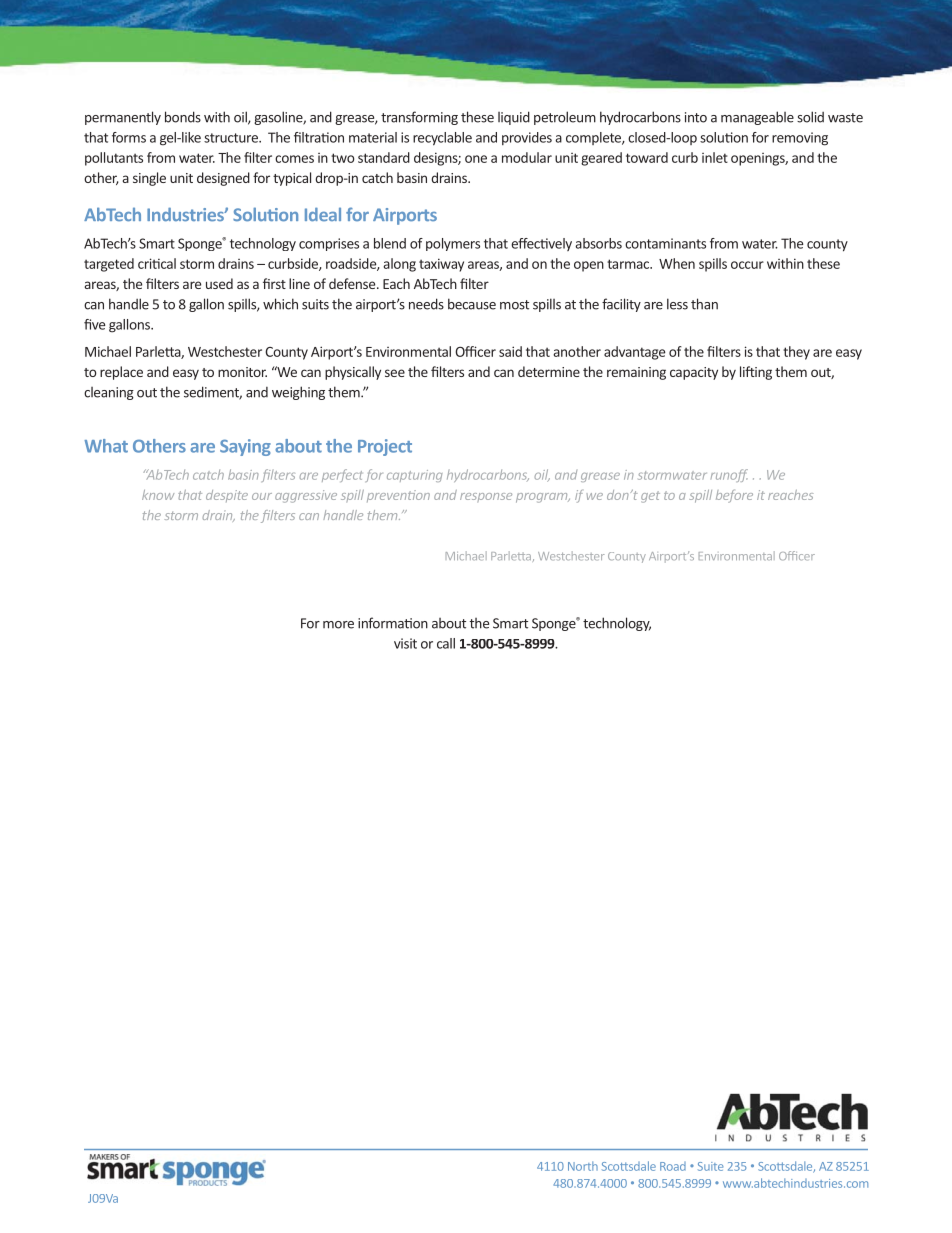  What do you see at coordinates (227, 496) in the image?
I see `despite` at bounding box center [227, 496].
